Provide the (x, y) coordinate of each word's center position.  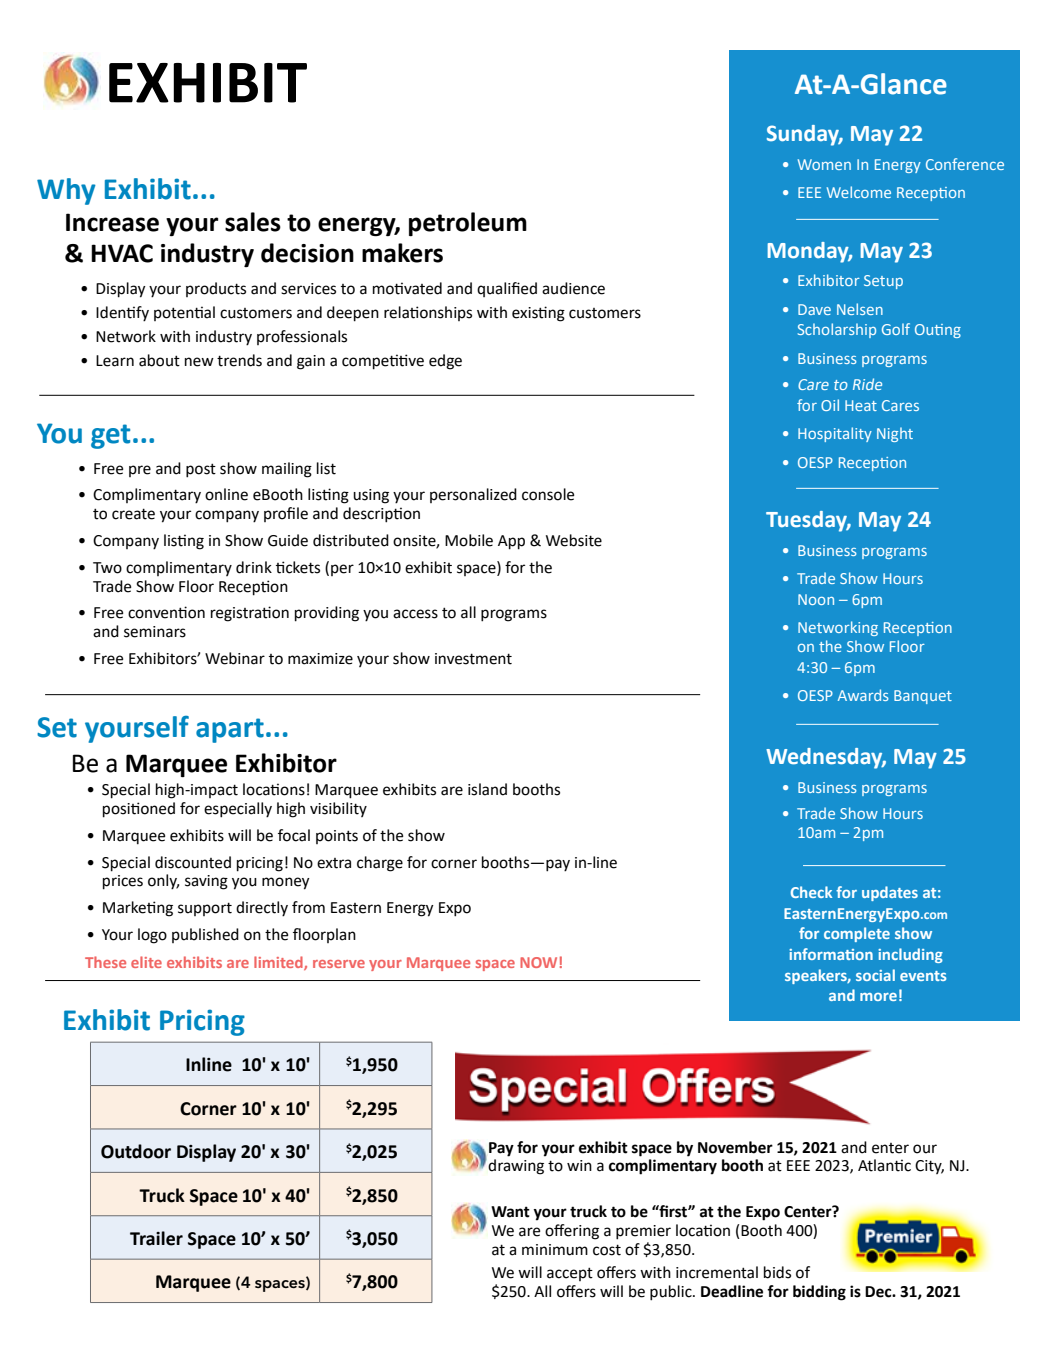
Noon (816, 599)
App (511, 542)
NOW (538, 962)
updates (890, 893)
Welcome (859, 192)
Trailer (156, 1238)
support (205, 909)
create (133, 514)
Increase (112, 222)
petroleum (468, 224)
